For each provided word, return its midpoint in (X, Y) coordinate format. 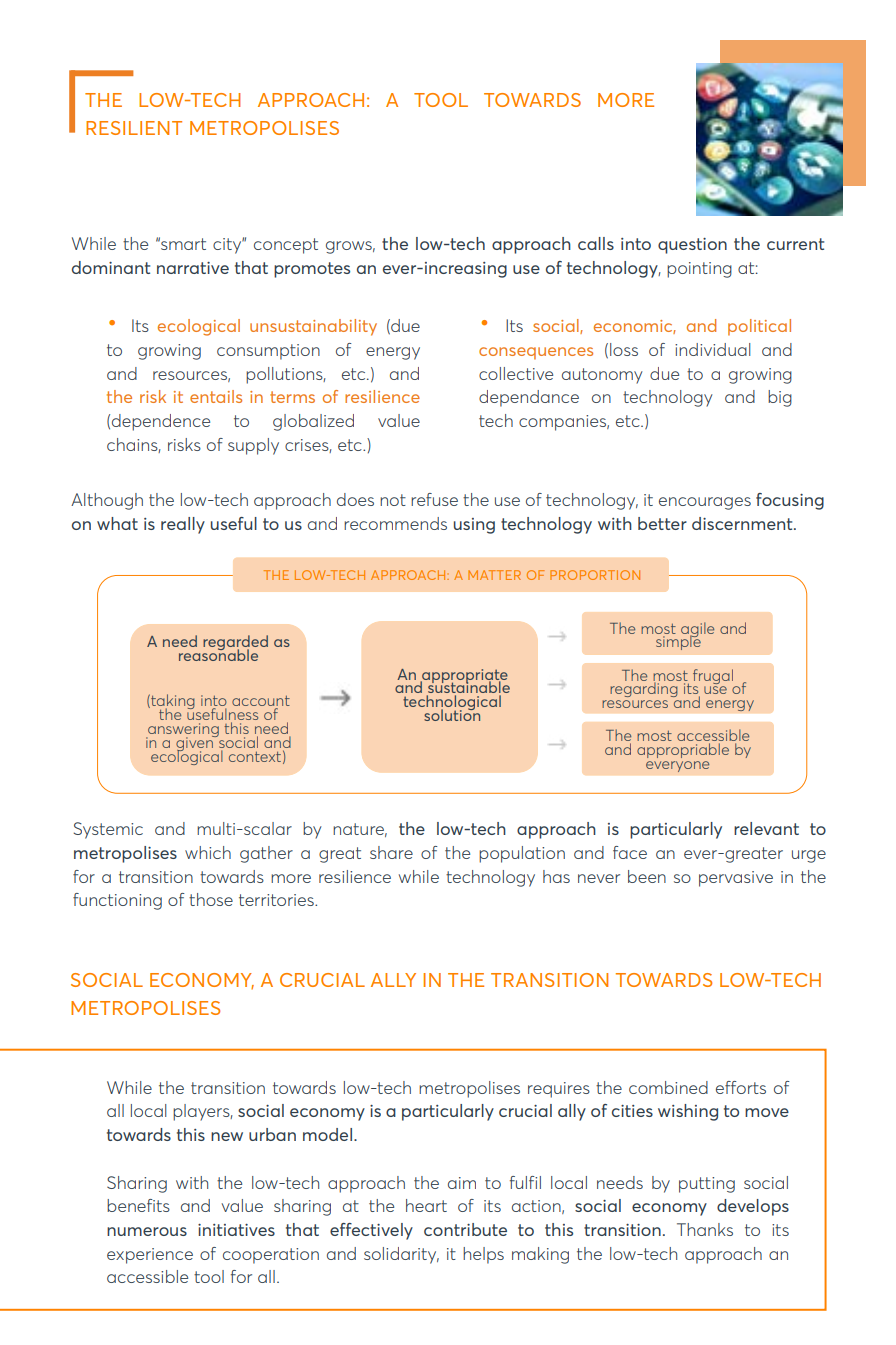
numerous (147, 1231)
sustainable (468, 687)
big (780, 398)
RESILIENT (134, 128)
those (211, 899)
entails (216, 396)
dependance (529, 398)
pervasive (736, 879)
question (692, 246)
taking (172, 703)
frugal (713, 676)
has (556, 876)
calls (596, 243)
